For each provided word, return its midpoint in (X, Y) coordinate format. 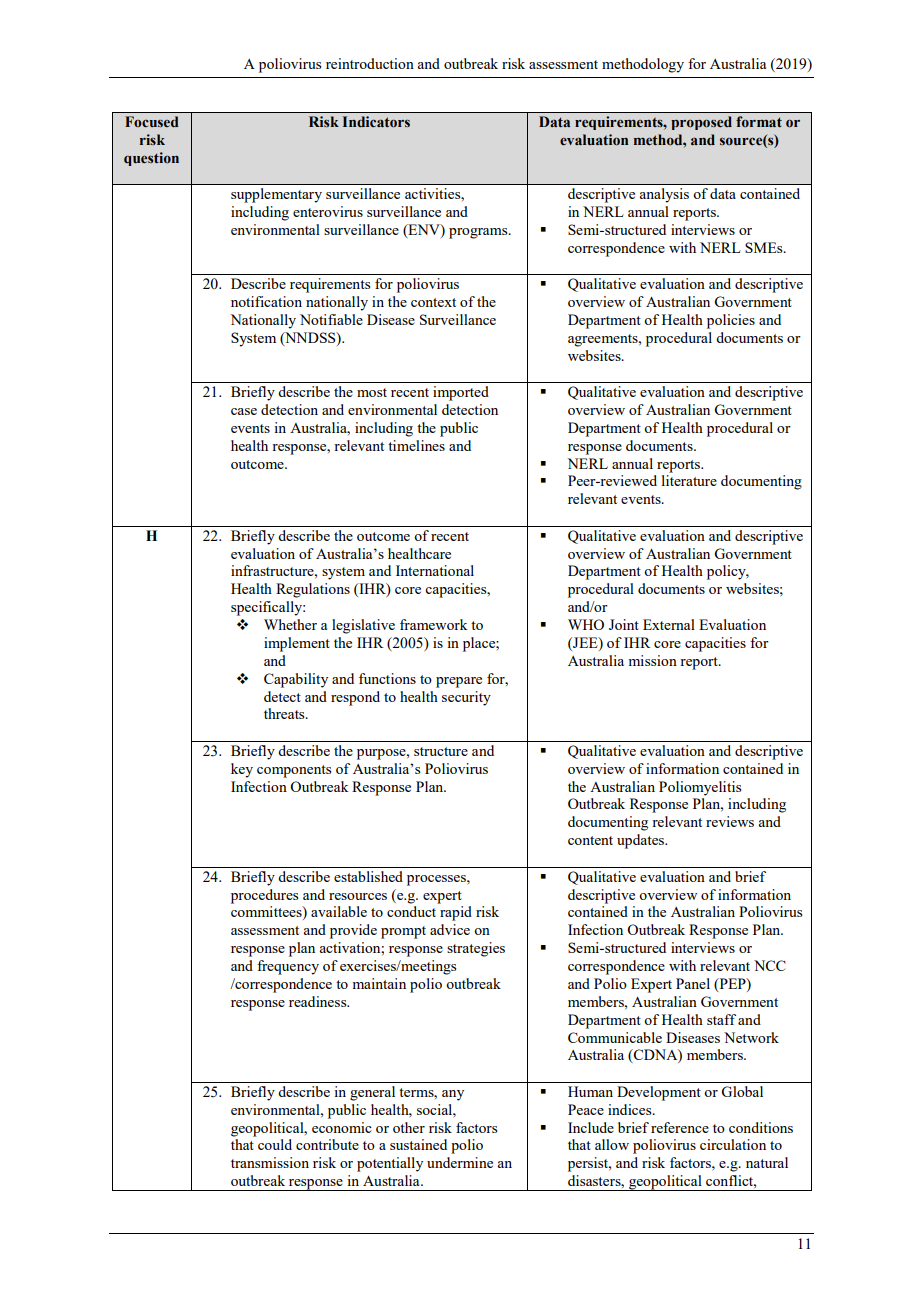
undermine (460, 1162)
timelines (416, 445)
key (242, 770)
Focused (152, 121)
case (244, 411)
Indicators (376, 122)
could (275, 1144)
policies (731, 321)
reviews (730, 821)
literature (689, 480)
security (466, 698)
